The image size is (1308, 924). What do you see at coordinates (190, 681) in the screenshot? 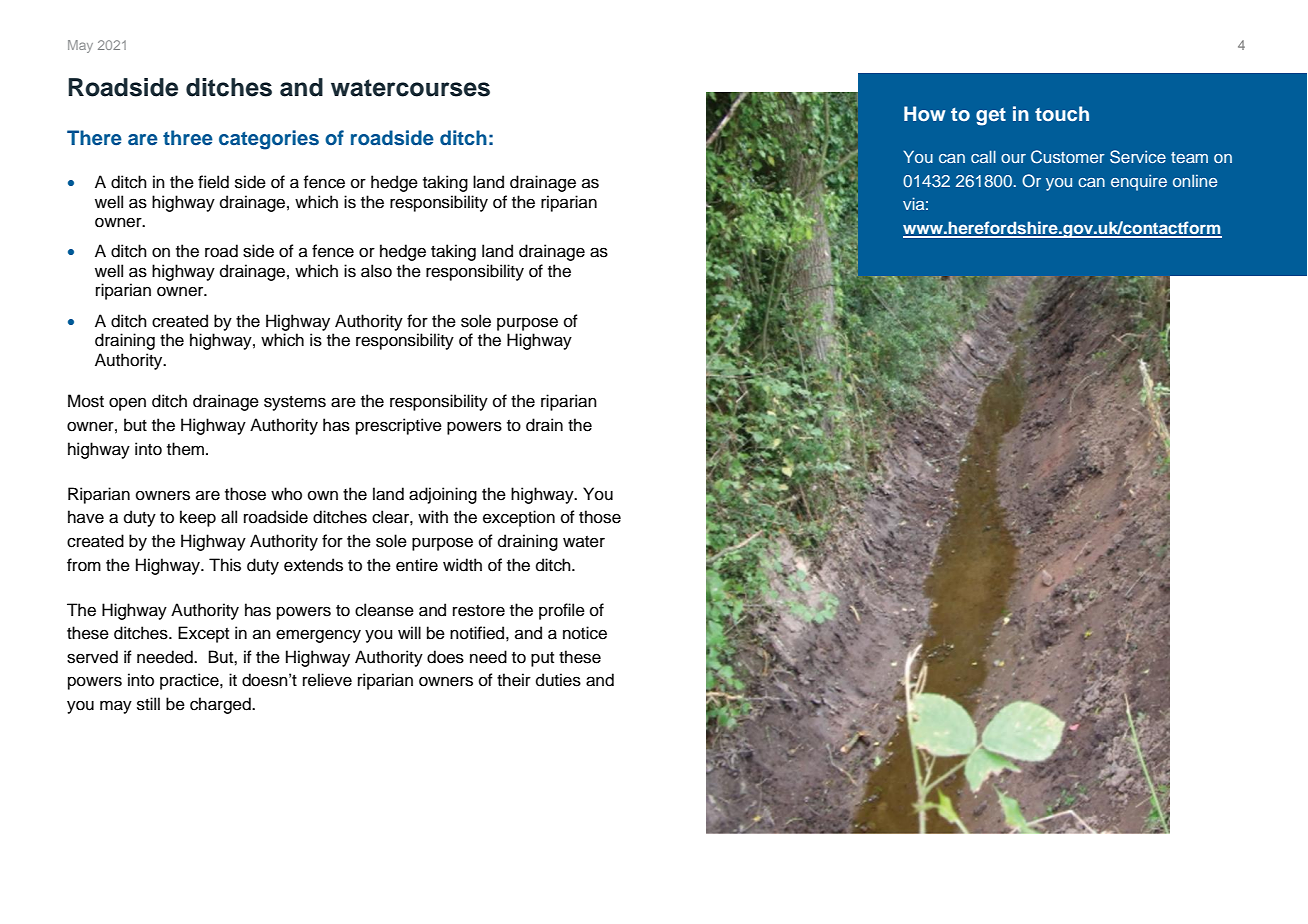
I see `practice` at bounding box center [190, 681].
